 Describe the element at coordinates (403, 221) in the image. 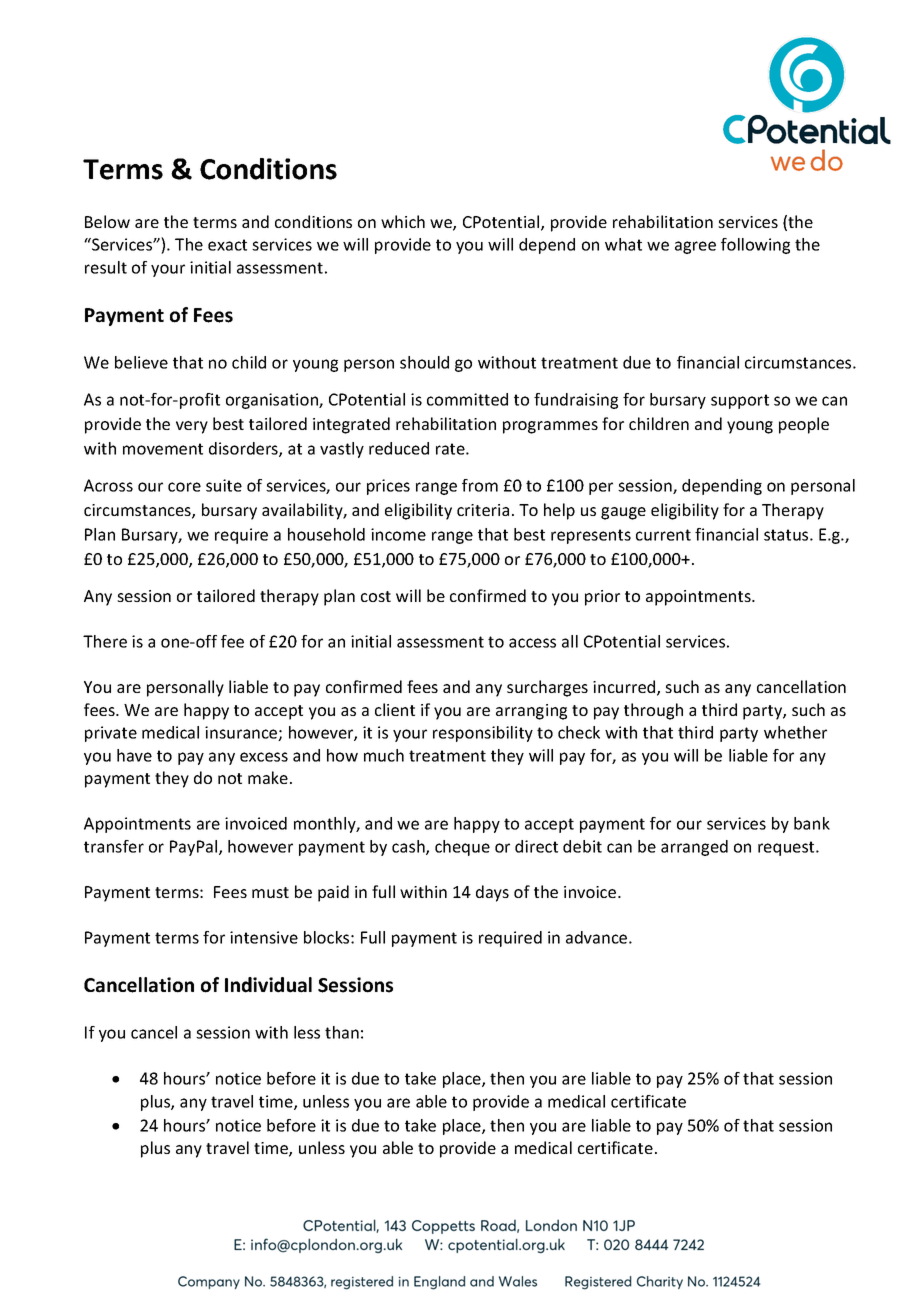

I see `which` at that location.
